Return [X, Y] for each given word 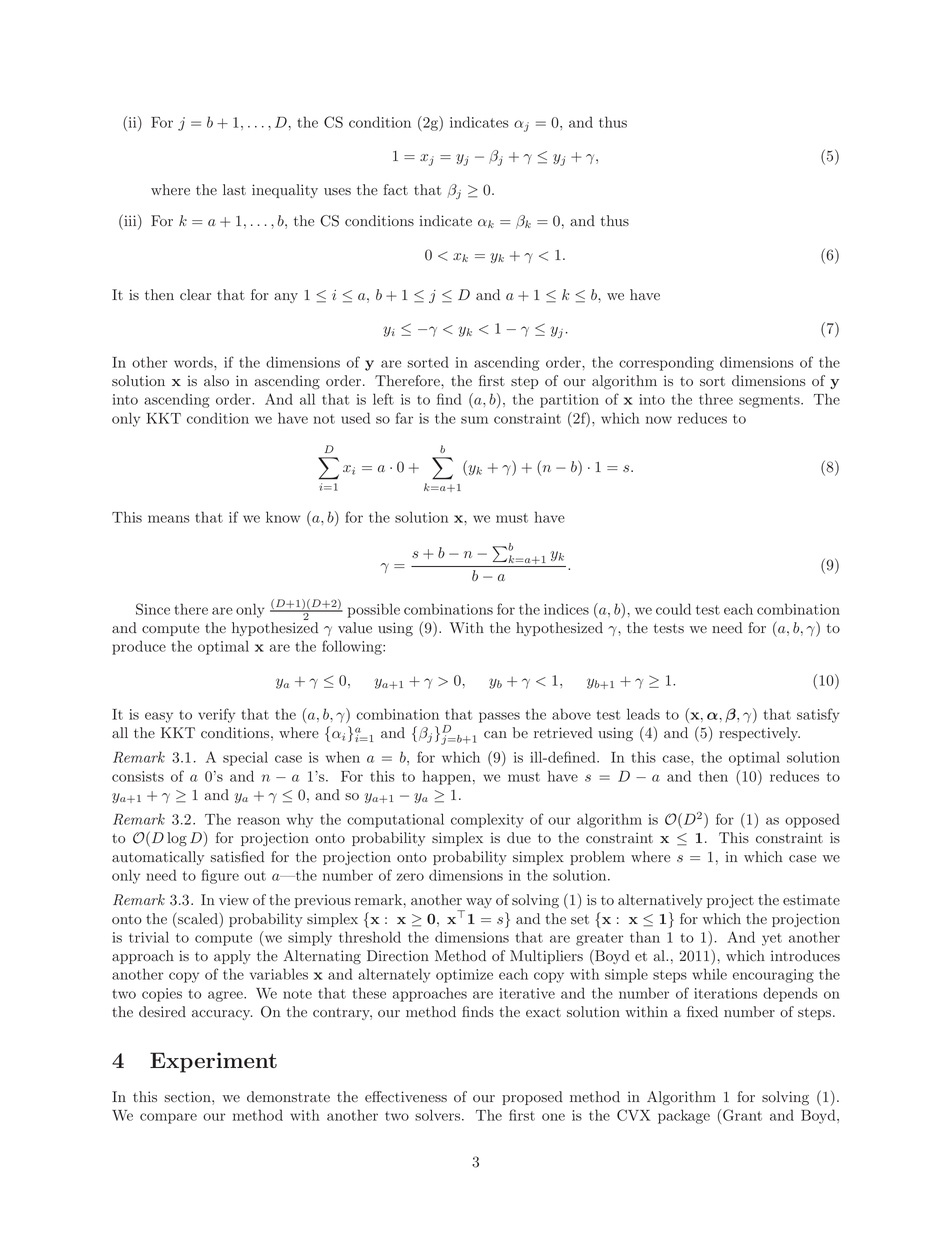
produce [139, 647]
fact [396, 189]
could [673, 609]
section [188, 1096]
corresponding [666, 363]
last [234, 189]
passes [499, 717]
